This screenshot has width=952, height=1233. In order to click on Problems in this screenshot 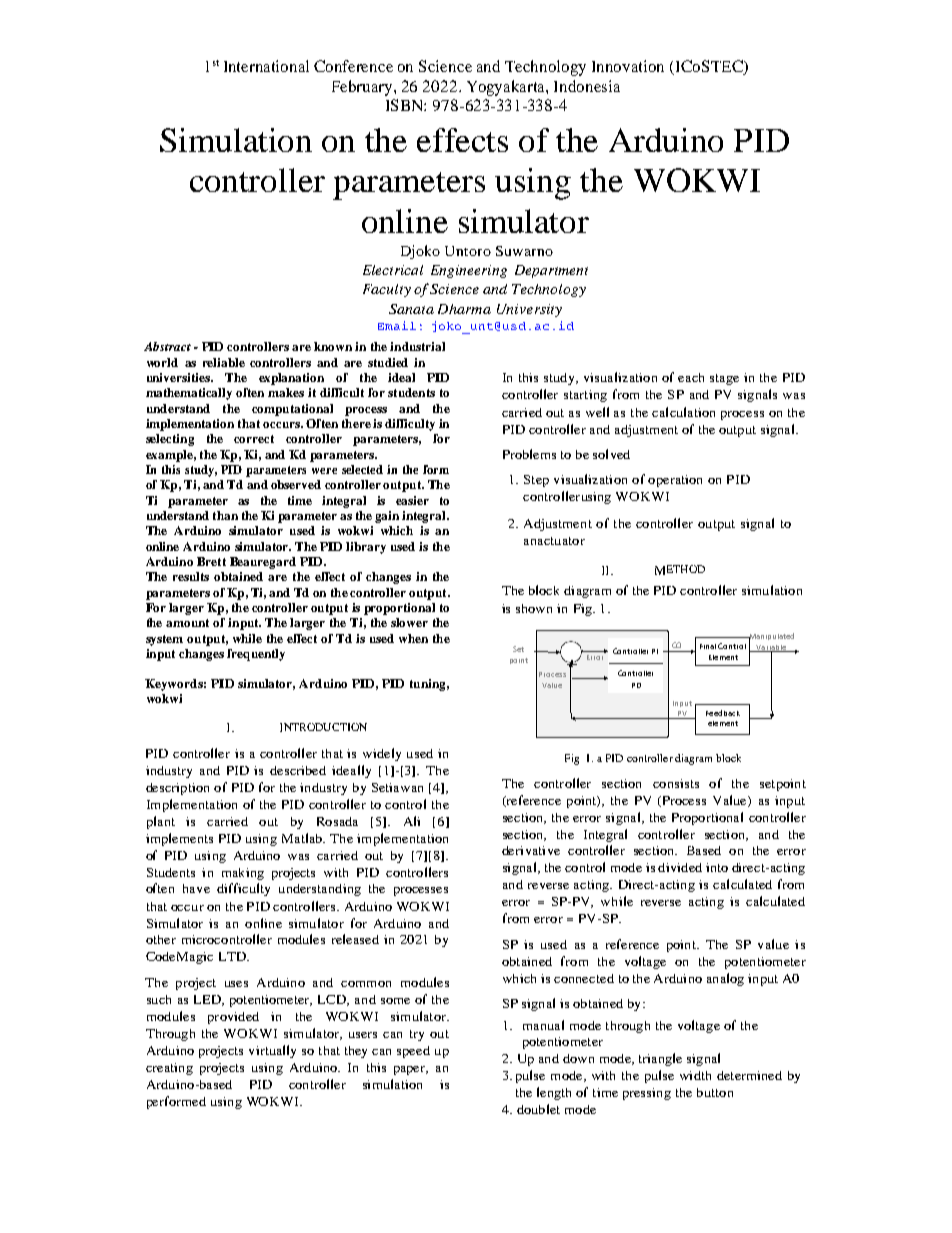, I will do `click(529, 454)`.
